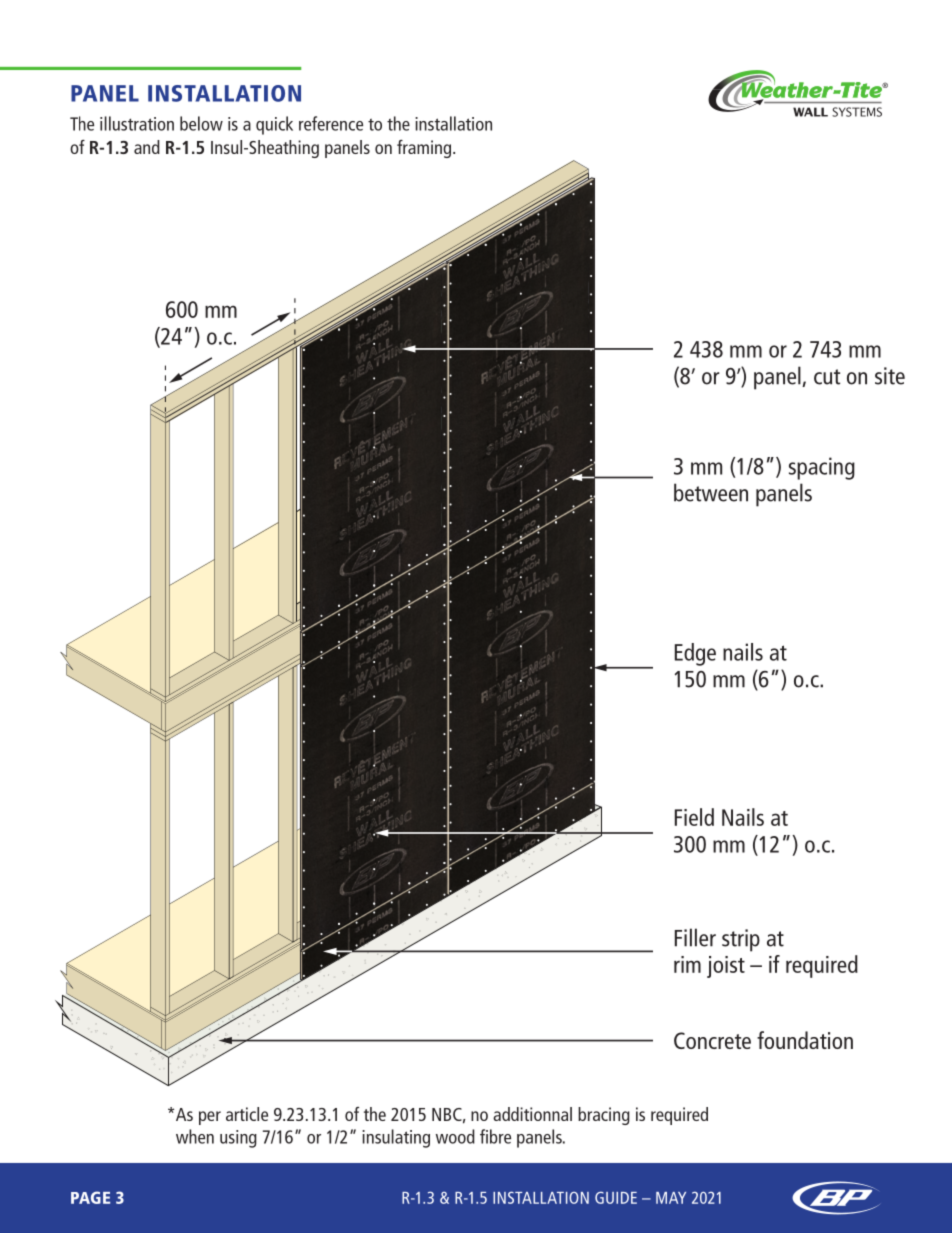 Image resolution: width=952 pixels, height=1233 pixels. Describe the element at coordinates (827, 377) in the image. I see `cut` at that location.
